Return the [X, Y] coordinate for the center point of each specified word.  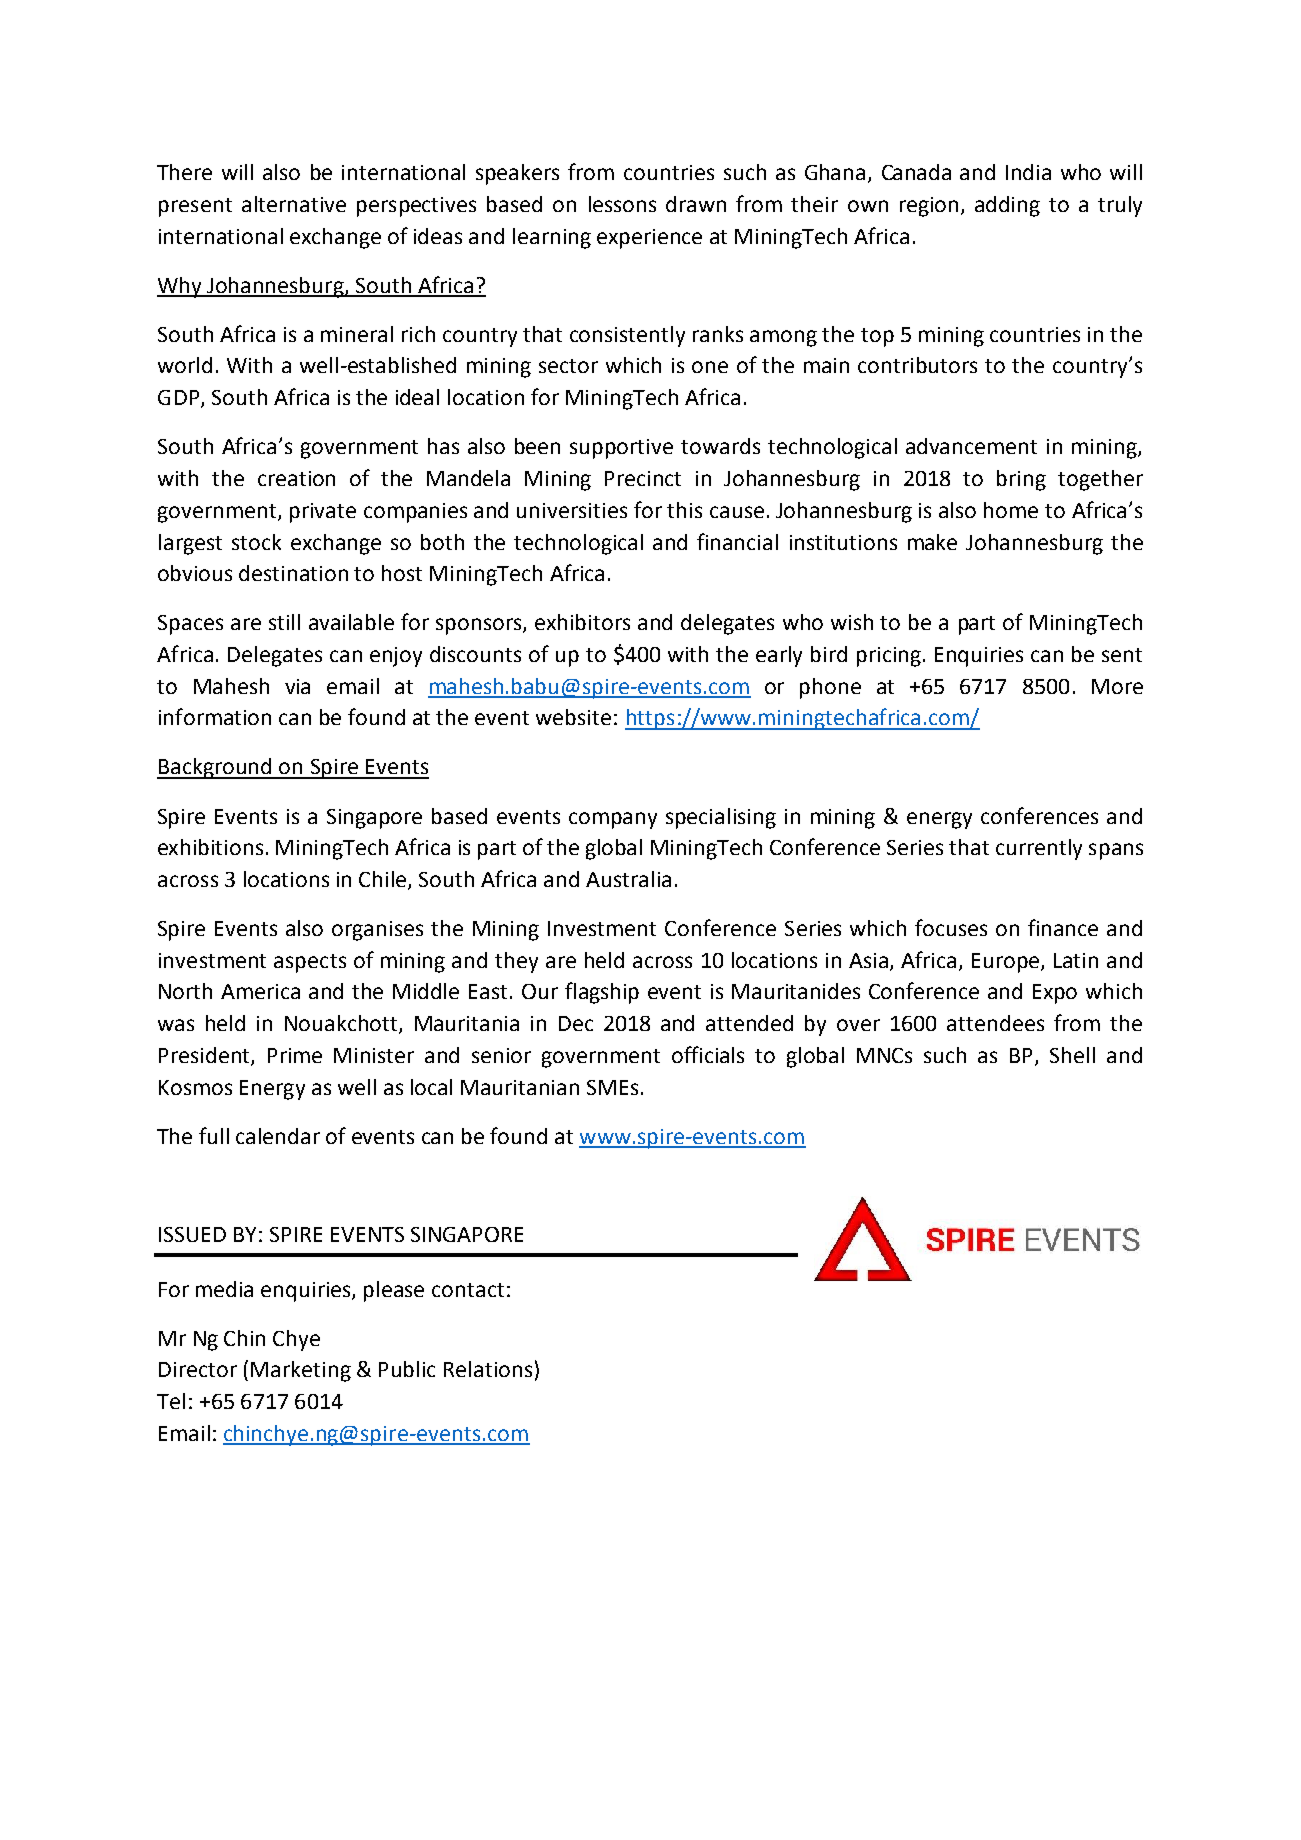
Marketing [301, 1371]
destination [293, 573]
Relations [488, 1369]
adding [1007, 206]
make [932, 542]
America [260, 991]
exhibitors [582, 622]
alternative [294, 204]
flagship [602, 993]
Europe [1007, 963]
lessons [622, 204]
